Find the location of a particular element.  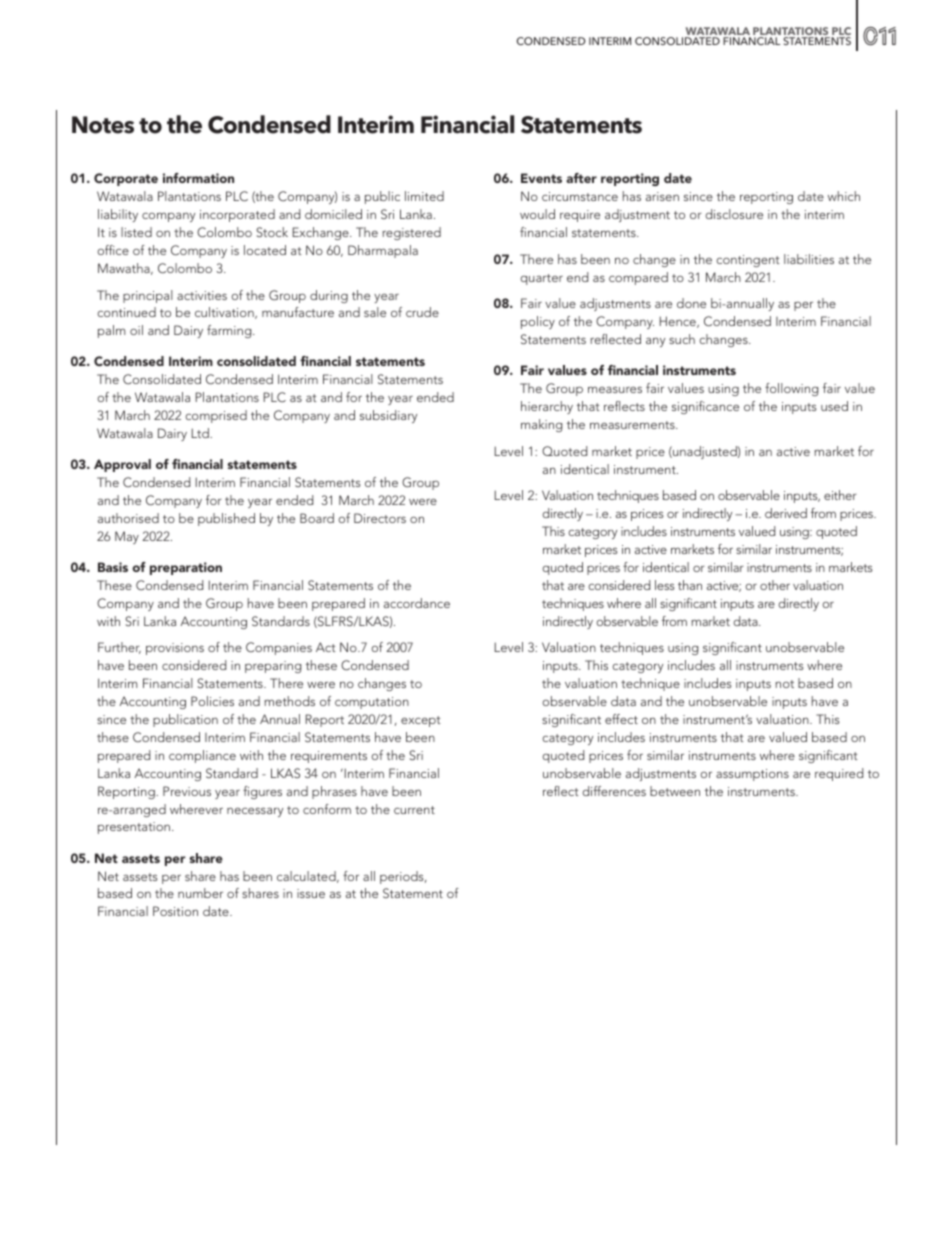

current is located at coordinates (414, 810).
